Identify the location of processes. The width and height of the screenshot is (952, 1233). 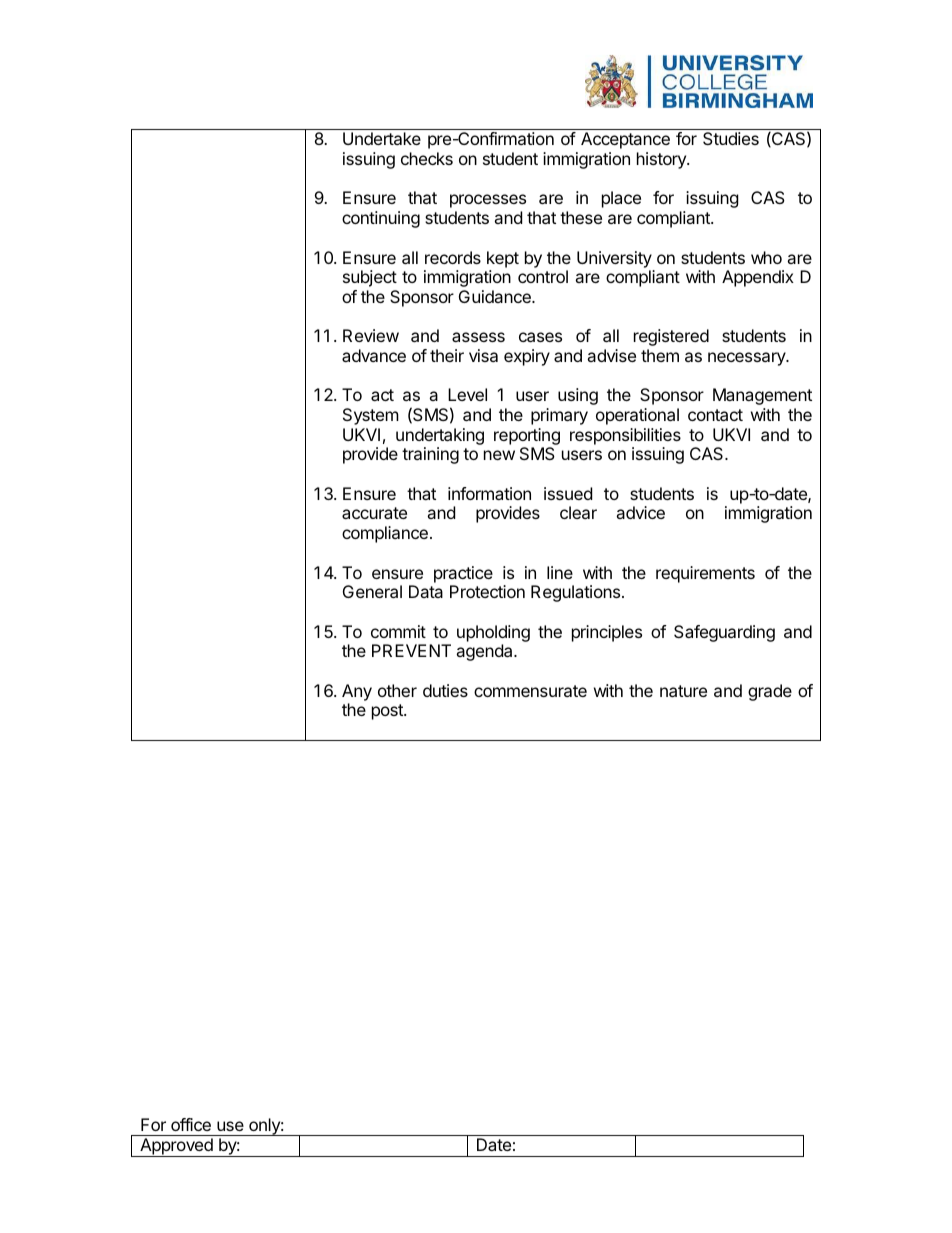
(488, 201).
